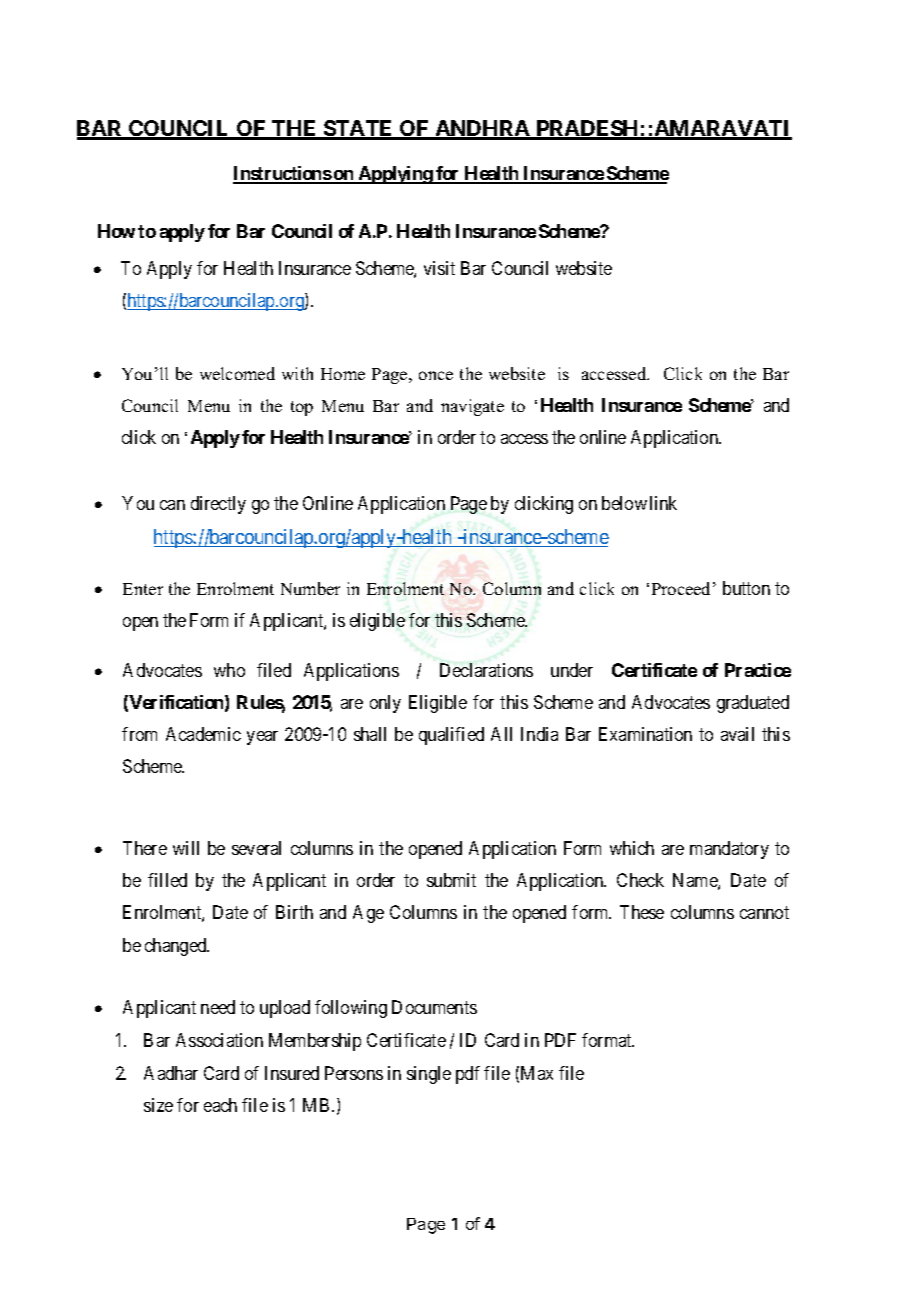  I want to click on Declarations, so click(486, 670).
